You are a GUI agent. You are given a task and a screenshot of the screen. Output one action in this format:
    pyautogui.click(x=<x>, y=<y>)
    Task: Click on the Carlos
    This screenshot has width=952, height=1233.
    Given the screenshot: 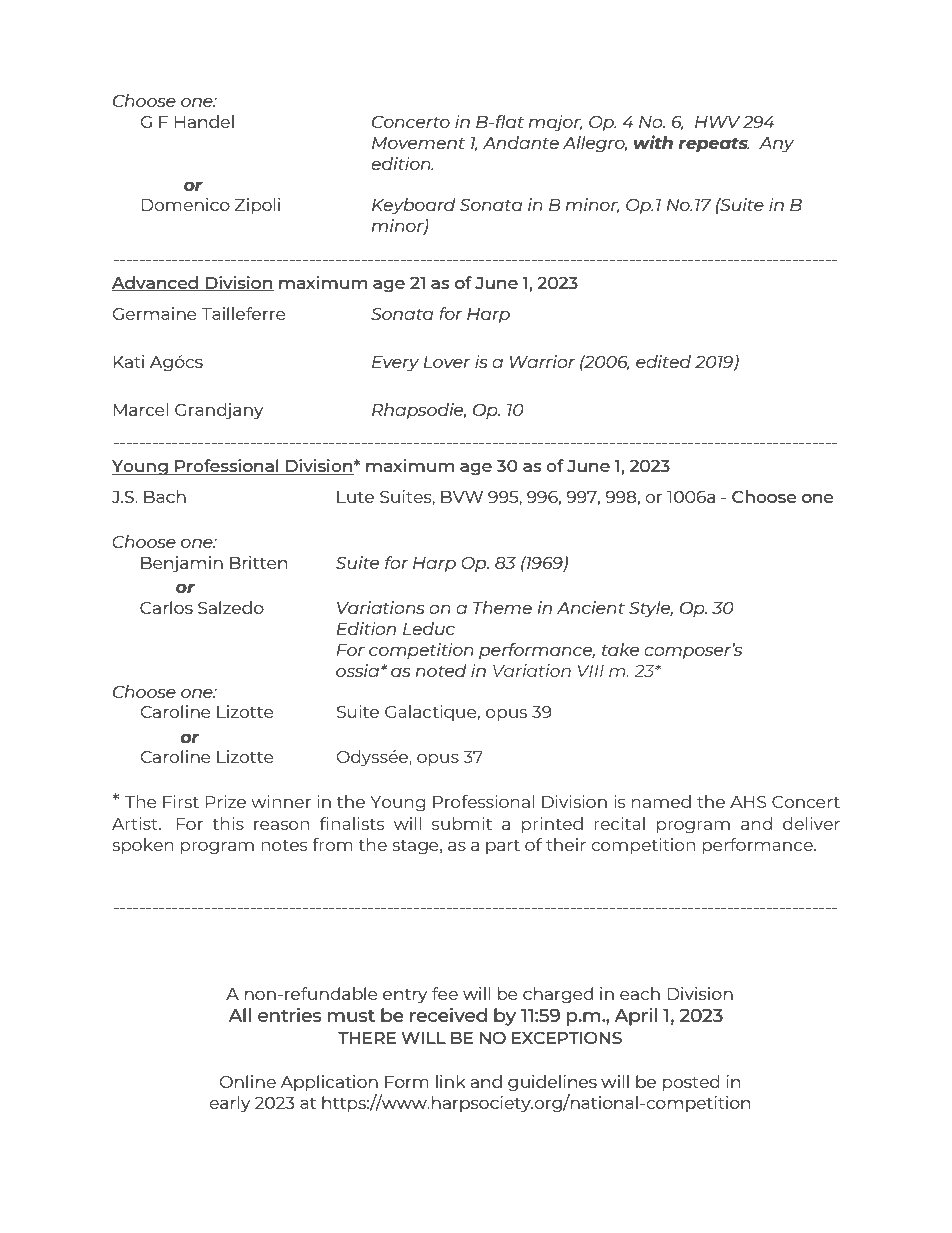 What is the action you would take?
    pyautogui.click(x=166, y=607)
